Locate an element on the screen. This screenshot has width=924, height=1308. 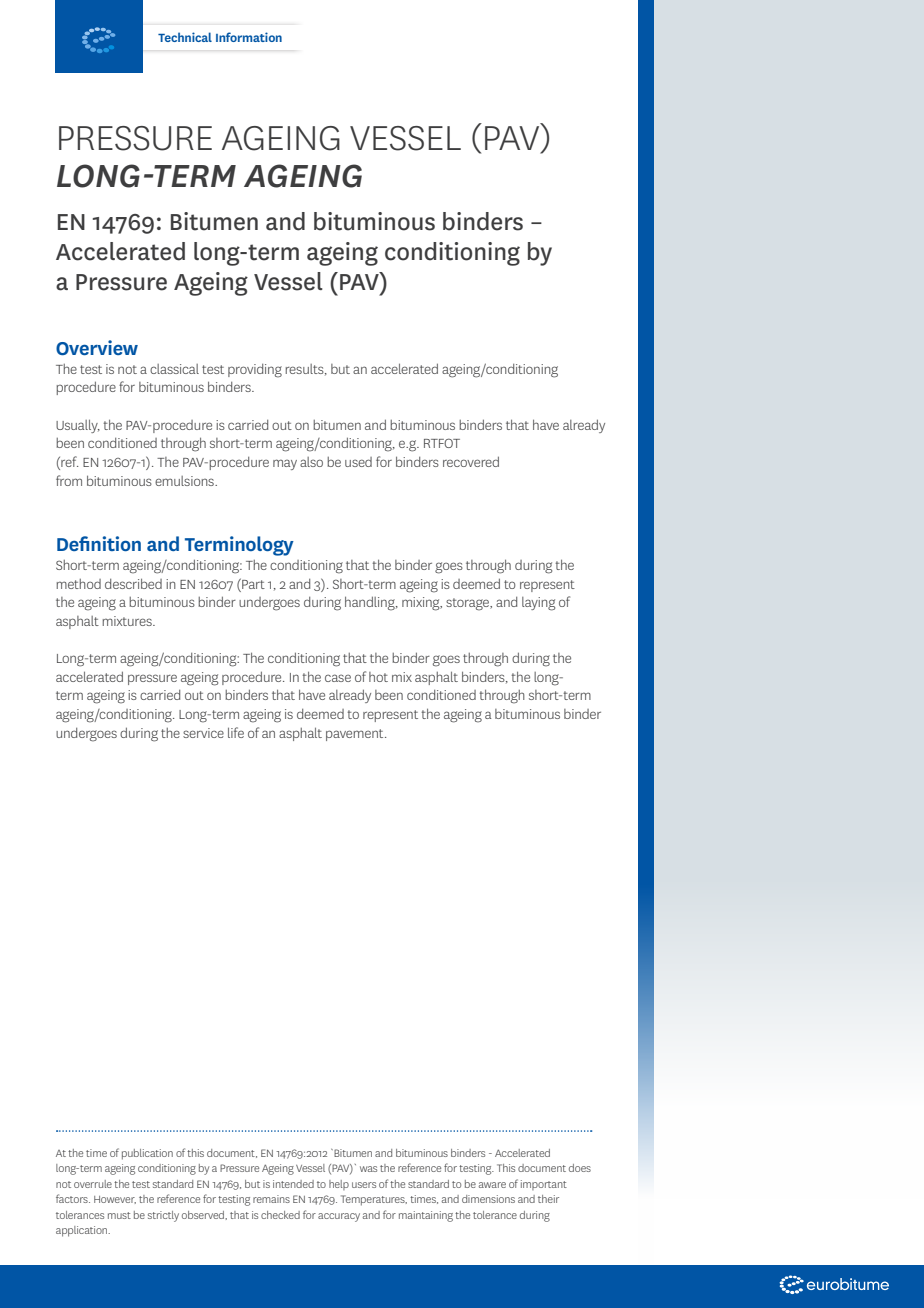
mixtures is located at coordinates (128, 621).
